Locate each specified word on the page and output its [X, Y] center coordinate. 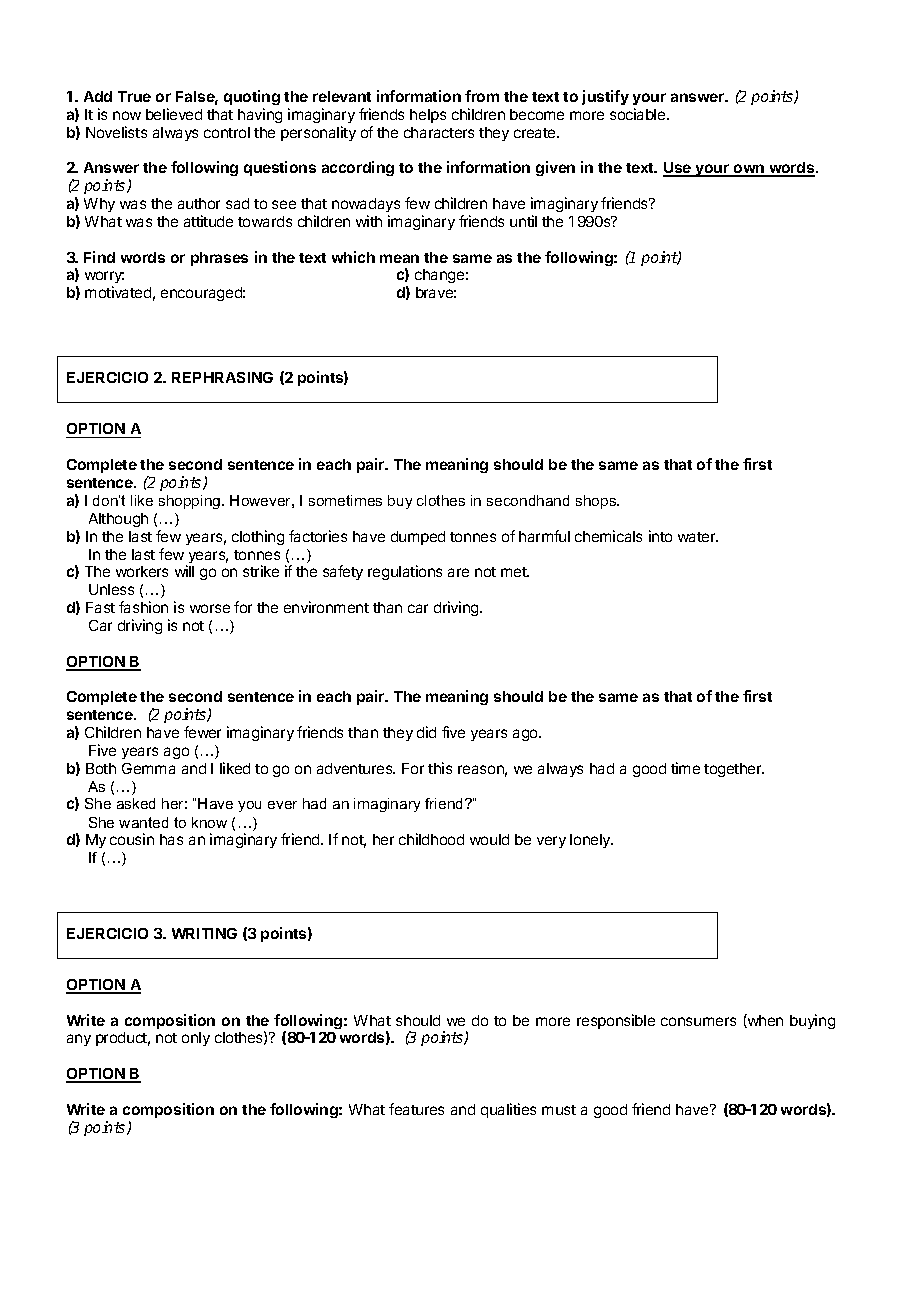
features [416, 1109]
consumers [698, 1021]
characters [439, 132]
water [698, 537]
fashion [143, 607]
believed [174, 114]
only [196, 1039]
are [458, 572]
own [749, 170]
